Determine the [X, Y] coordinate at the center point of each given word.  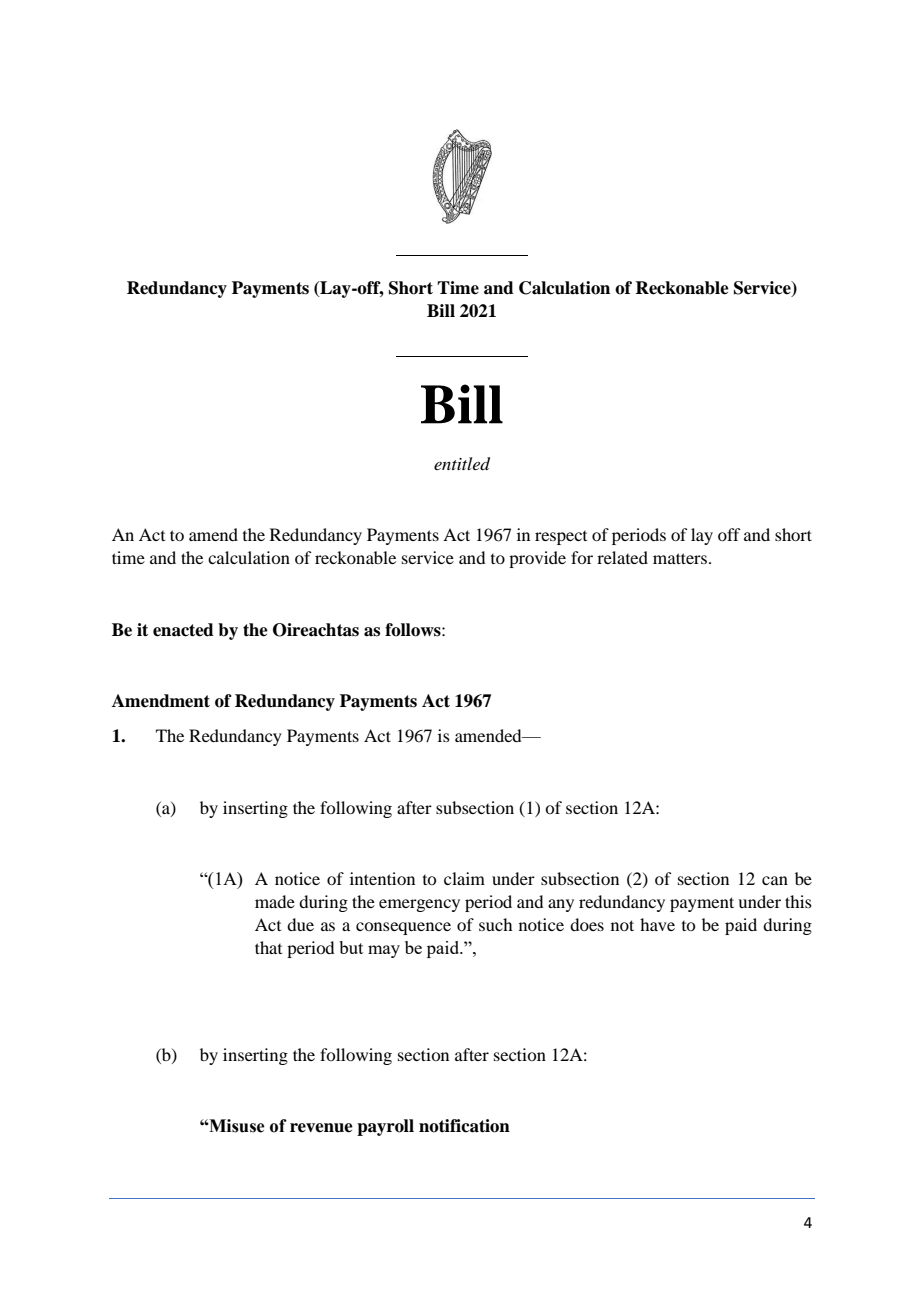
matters [680, 558]
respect [561, 538]
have [657, 924]
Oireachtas [316, 630]
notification [464, 1126]
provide [537, 559]
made [275, 901]
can [775, 880]
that [268, 947]
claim [464, 878]
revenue [321, 1128]
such [495, 924]
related [622, 557]
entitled [462, 464]
